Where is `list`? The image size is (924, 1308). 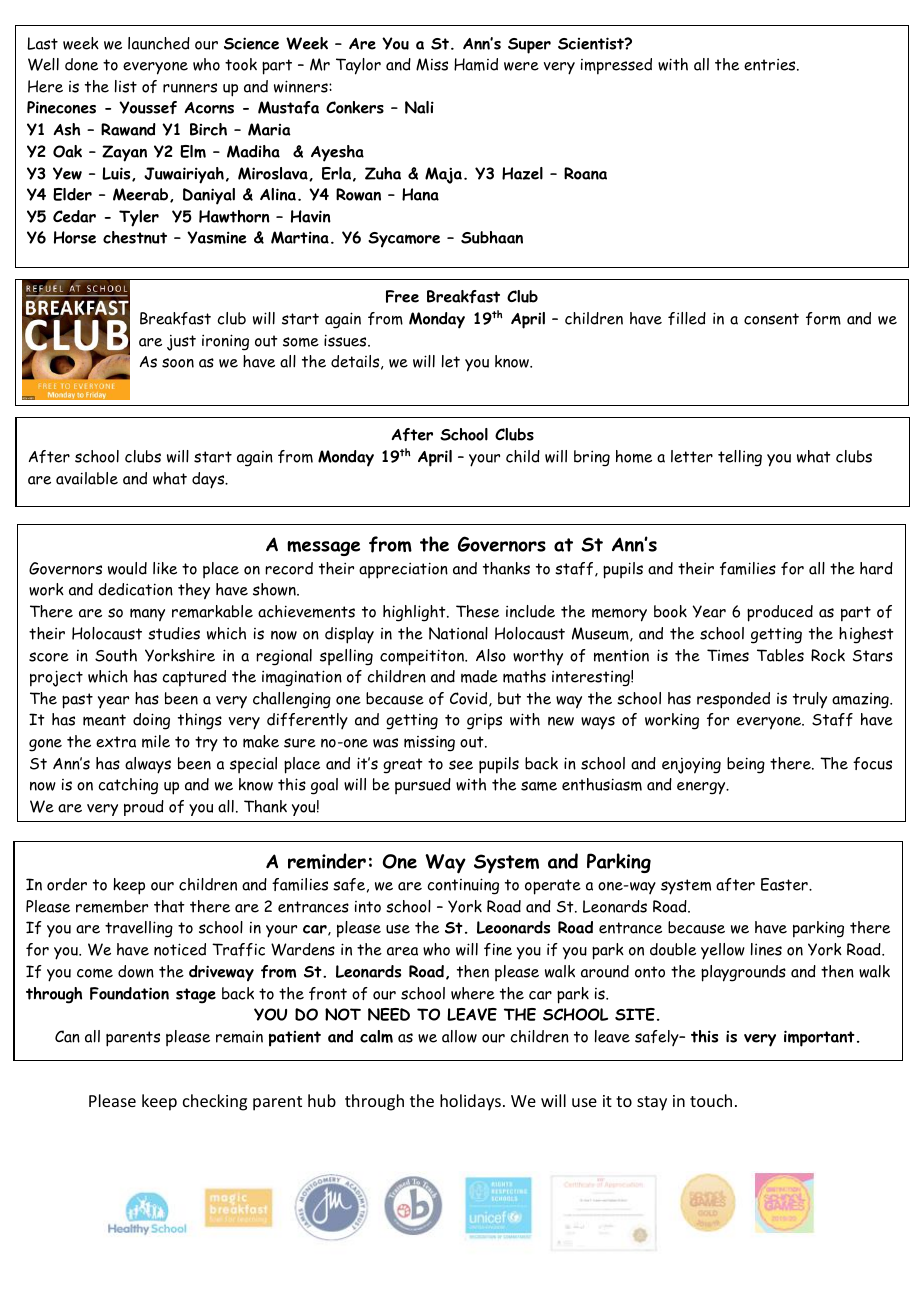
list is located at coordinates (126, 86).
